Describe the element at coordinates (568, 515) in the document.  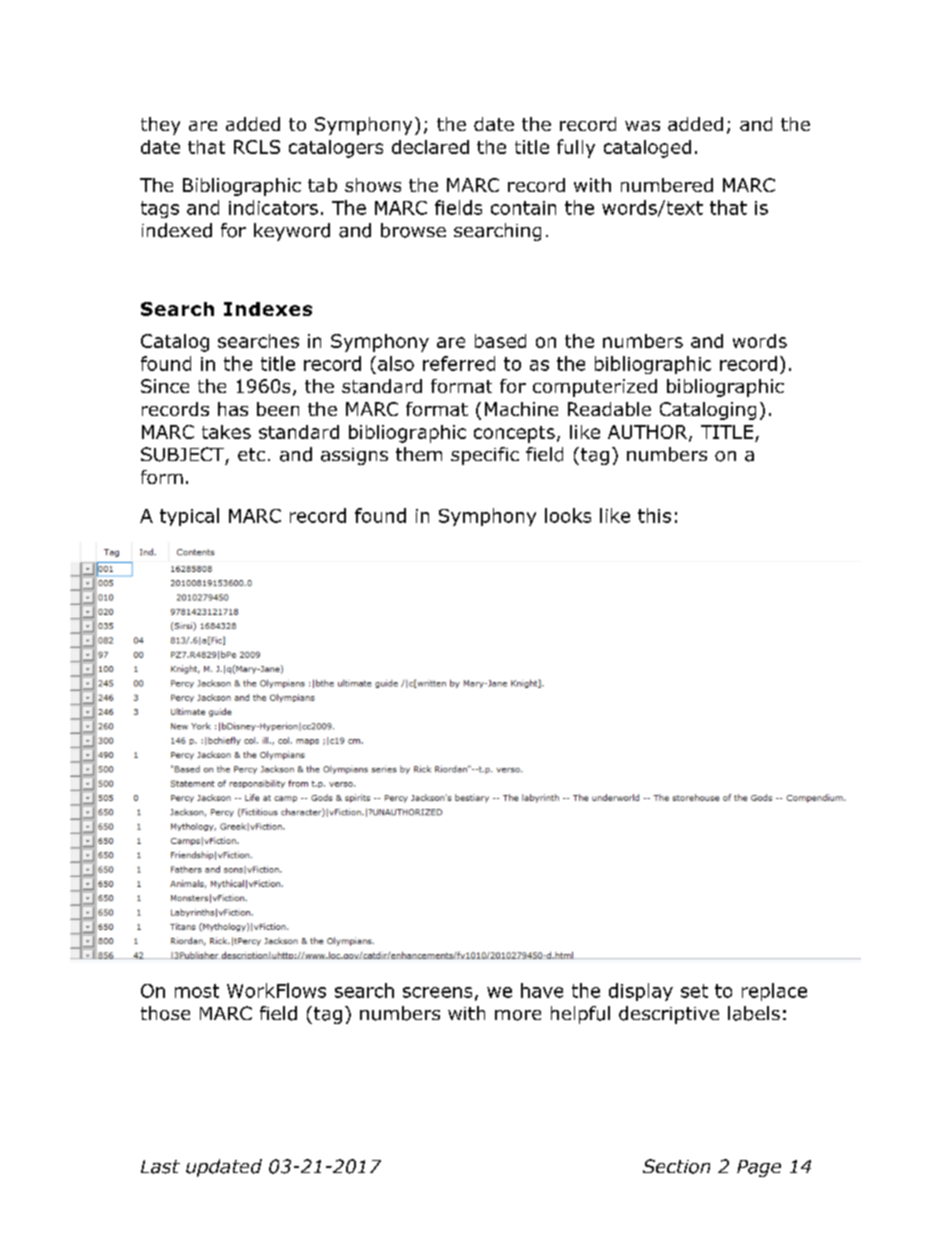
I see `looks` at that location.
